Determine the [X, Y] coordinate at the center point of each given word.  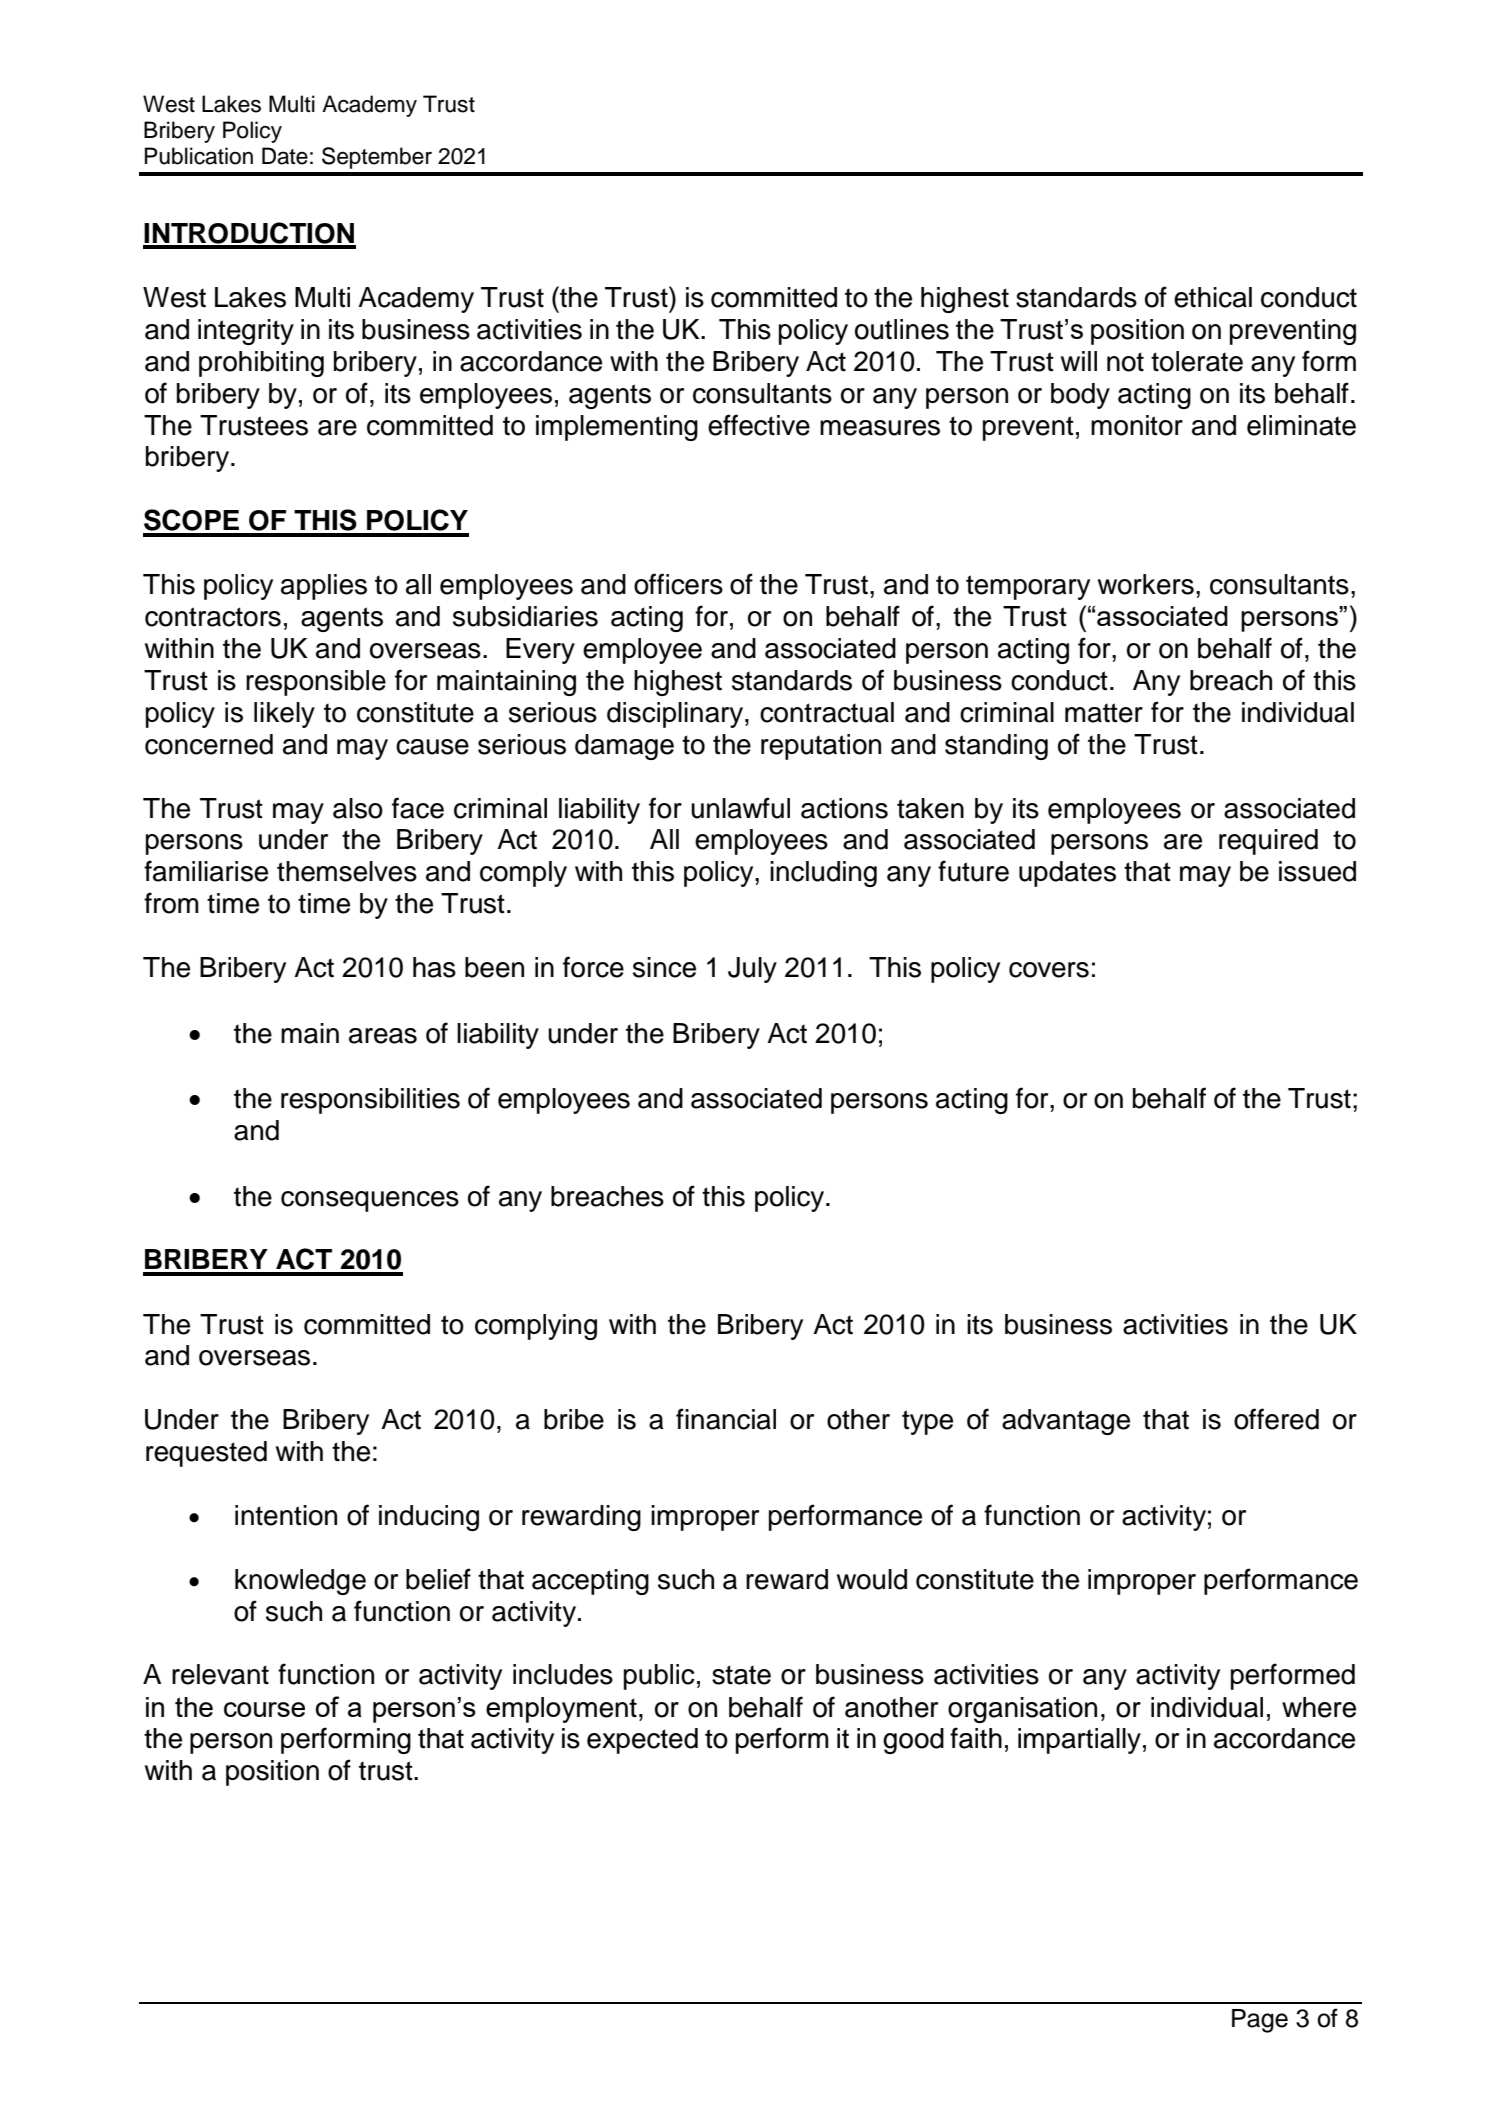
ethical [1213, 297]
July [752, 970]
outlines [902, 329]
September [377, 158]
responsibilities [370, 1101]
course [264, 1709]
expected [642, 1741]
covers [1049, 970]
